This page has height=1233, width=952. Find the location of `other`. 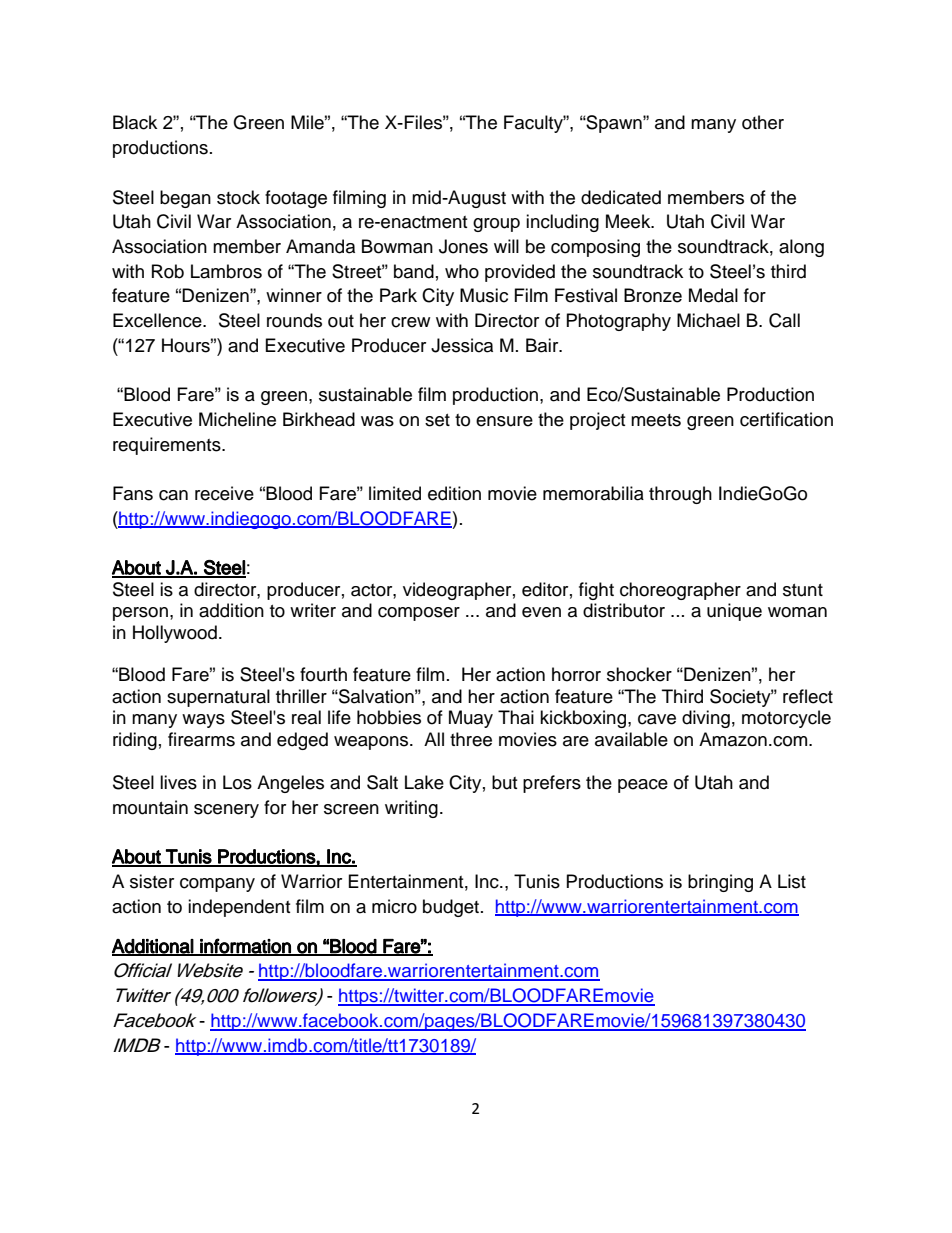

other is located at coordinates (763, 122).
